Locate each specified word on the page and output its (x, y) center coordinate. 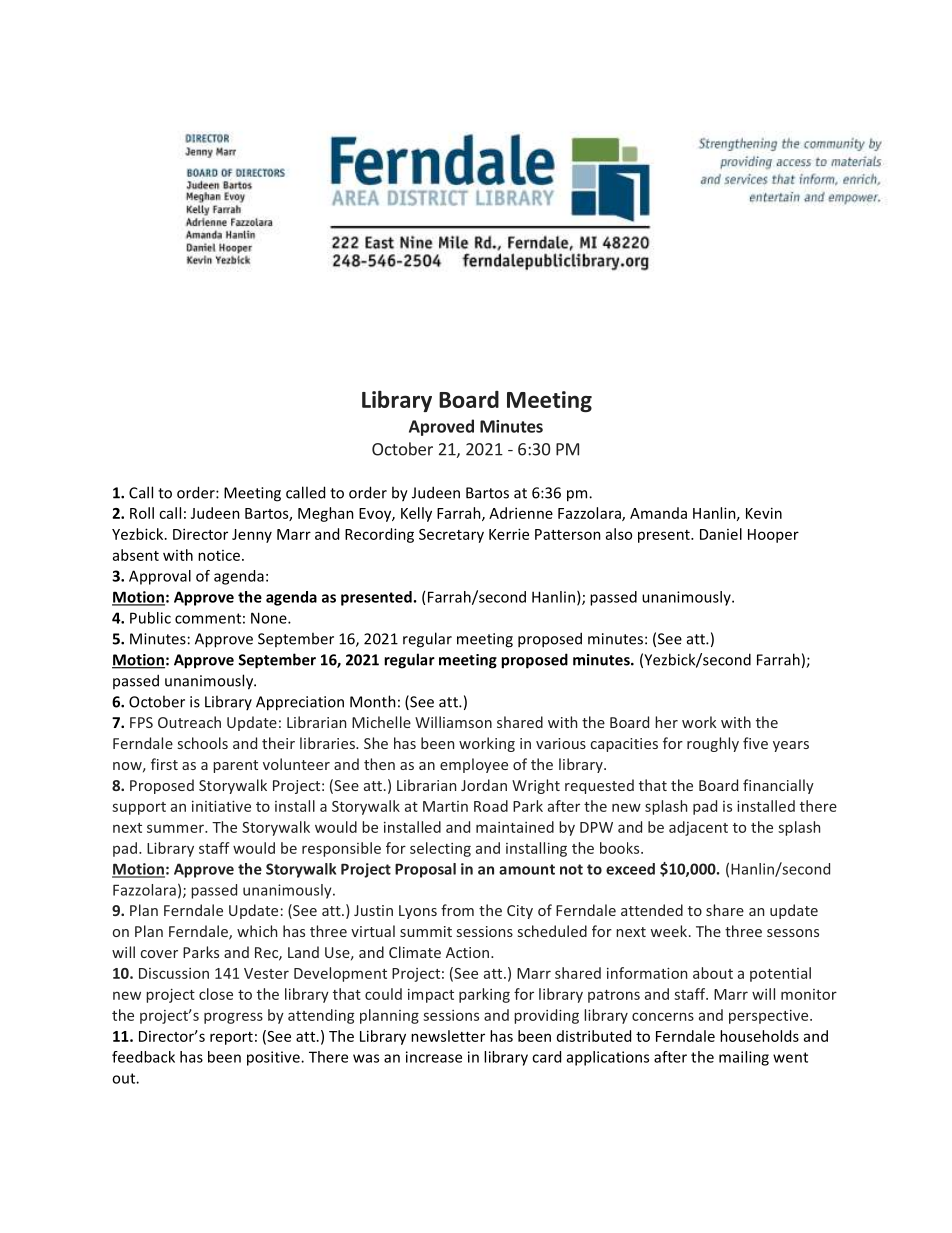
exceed (630, 869)
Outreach (189, 722)
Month (373, 701)
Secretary (451, 536)
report (231, 1038)
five (755, 743)
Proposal (425, 870)
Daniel (721, 534)
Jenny (252, 536)
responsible (341, 849)
